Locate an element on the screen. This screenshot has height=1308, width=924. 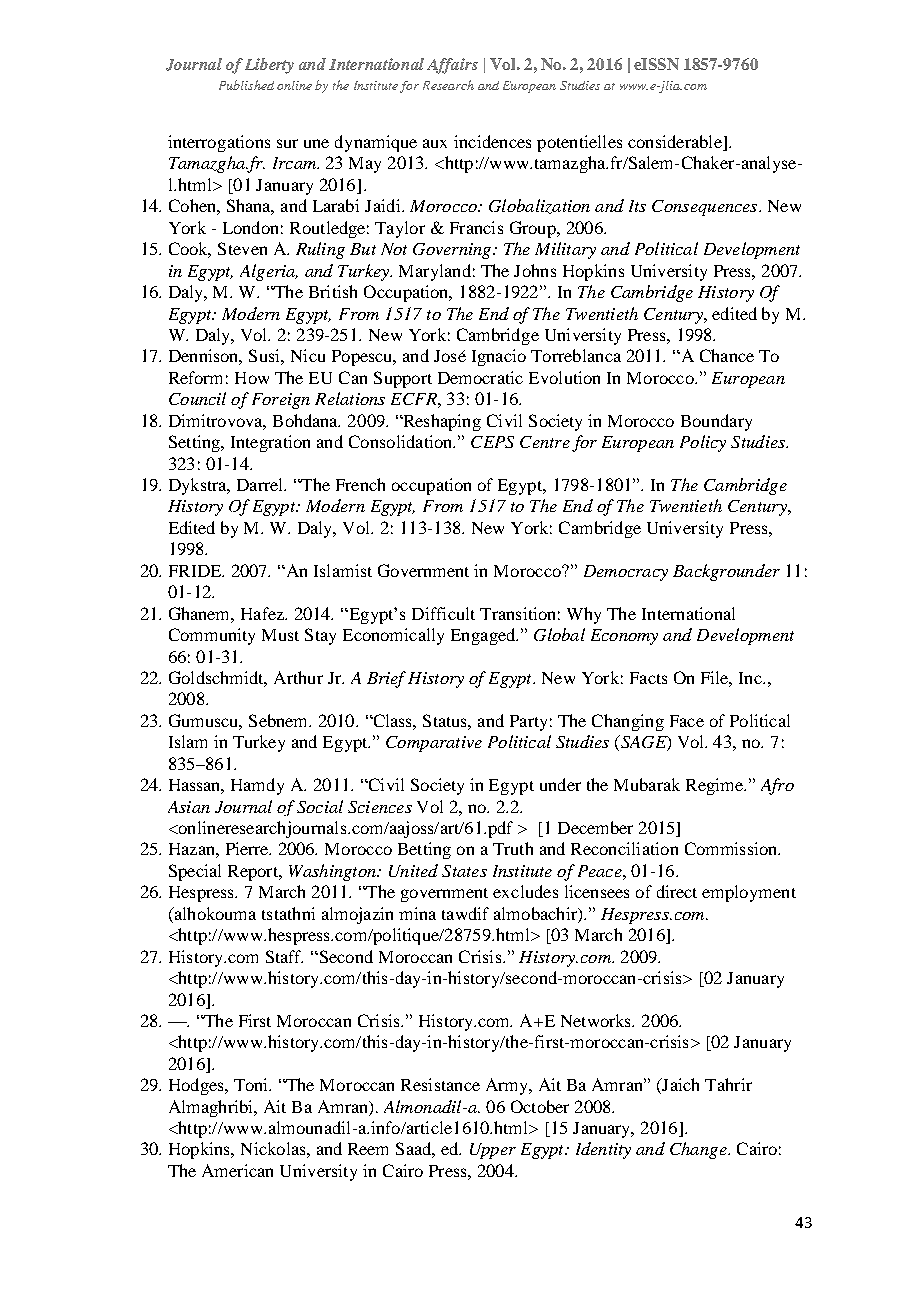
American is located at coordinates (237, 1170).
